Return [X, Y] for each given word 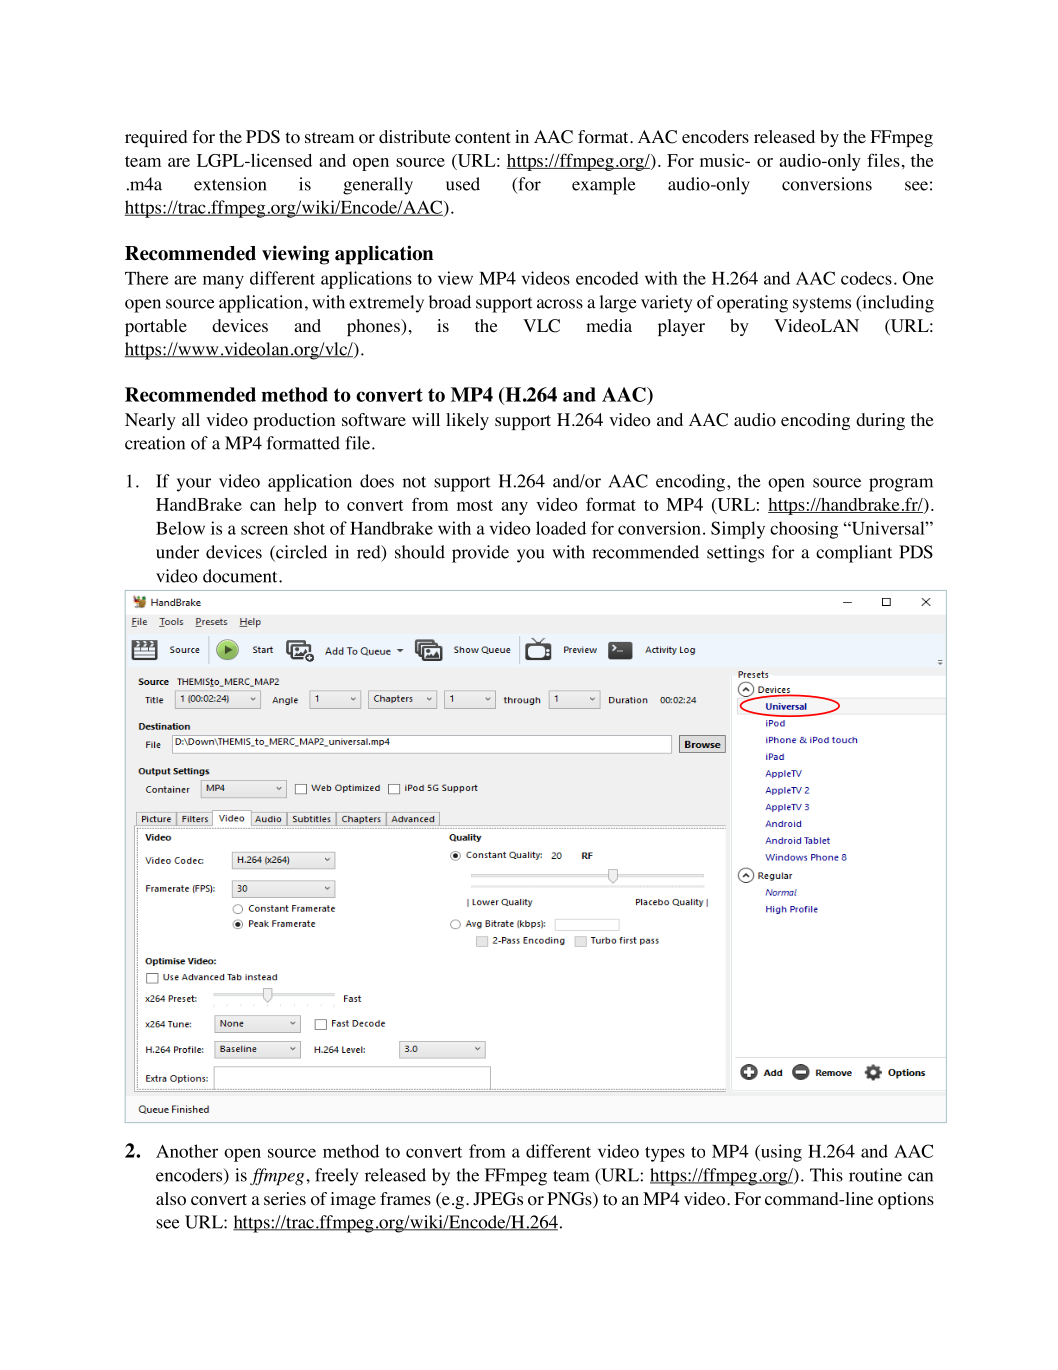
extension [230, 184]
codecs [866, 278]
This [826, 1175]
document [241, 576]
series [285, 1198]
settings [735, 554]
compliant [854, 554]
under [177, 552]
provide [480, 554]
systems [822, 305]
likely [467, 421]
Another [187, 1151]
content [483, 138]
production [294, 421]
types [665, 1154]
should [420, 552]
